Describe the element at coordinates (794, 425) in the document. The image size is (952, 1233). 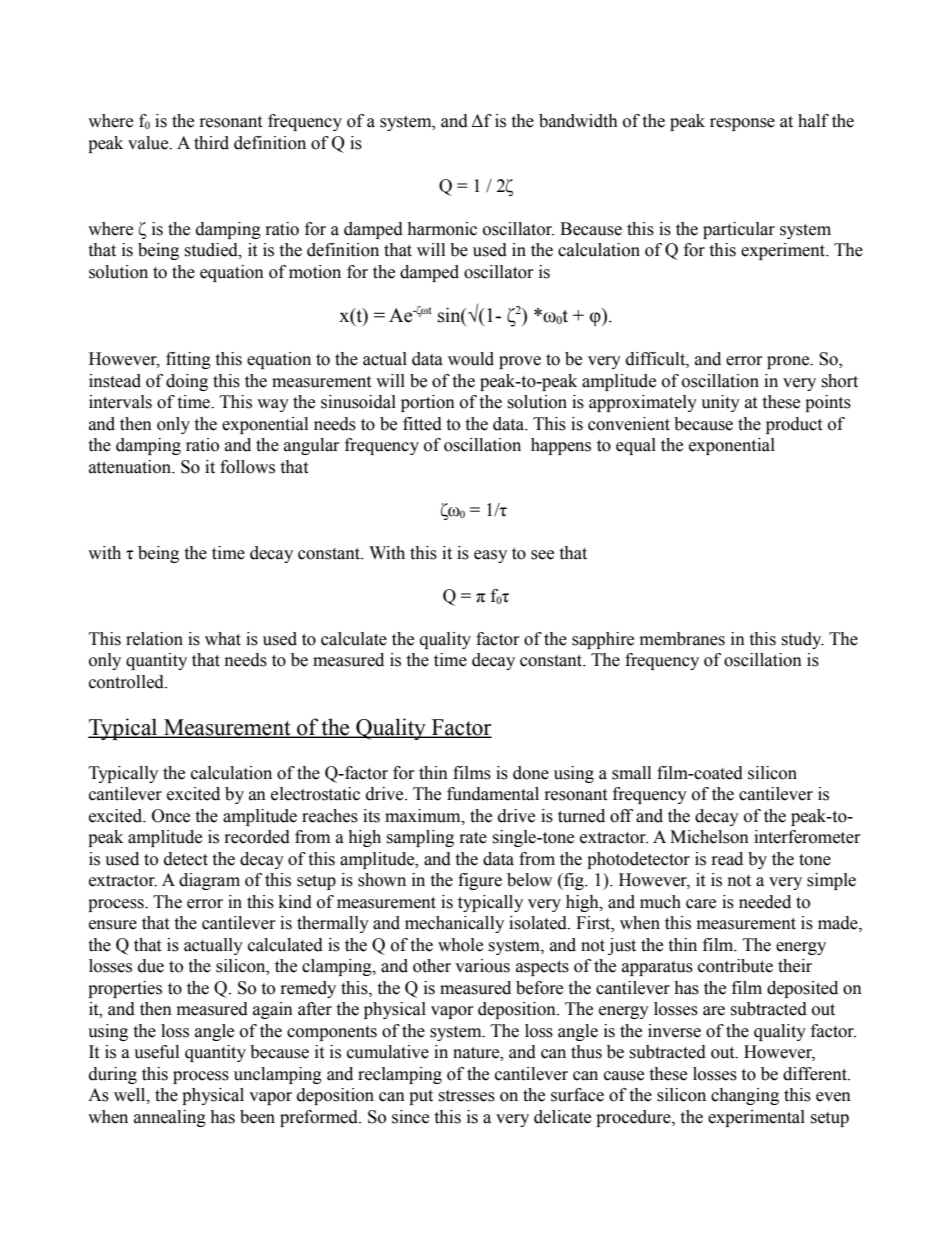
I see `product` at that location.
